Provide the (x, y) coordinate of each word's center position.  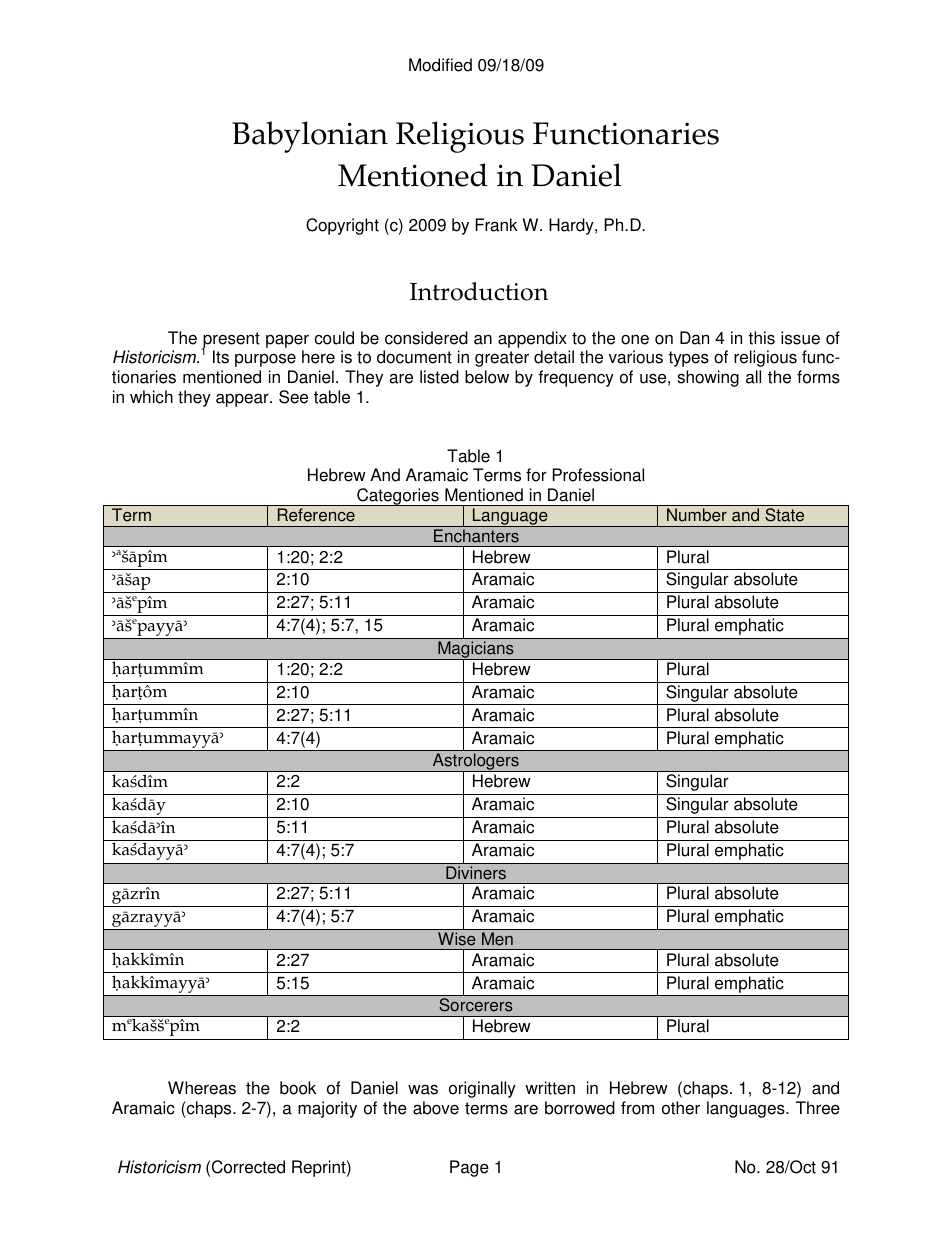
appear (243, 400)
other (681, 1108)
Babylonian (310, 137)
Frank (496, 225)
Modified (440, 65)
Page (469, 1168)
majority (327, 1109)
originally (482, 1089)
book (298, 1088)
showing (708, 378)
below (487, 377)
